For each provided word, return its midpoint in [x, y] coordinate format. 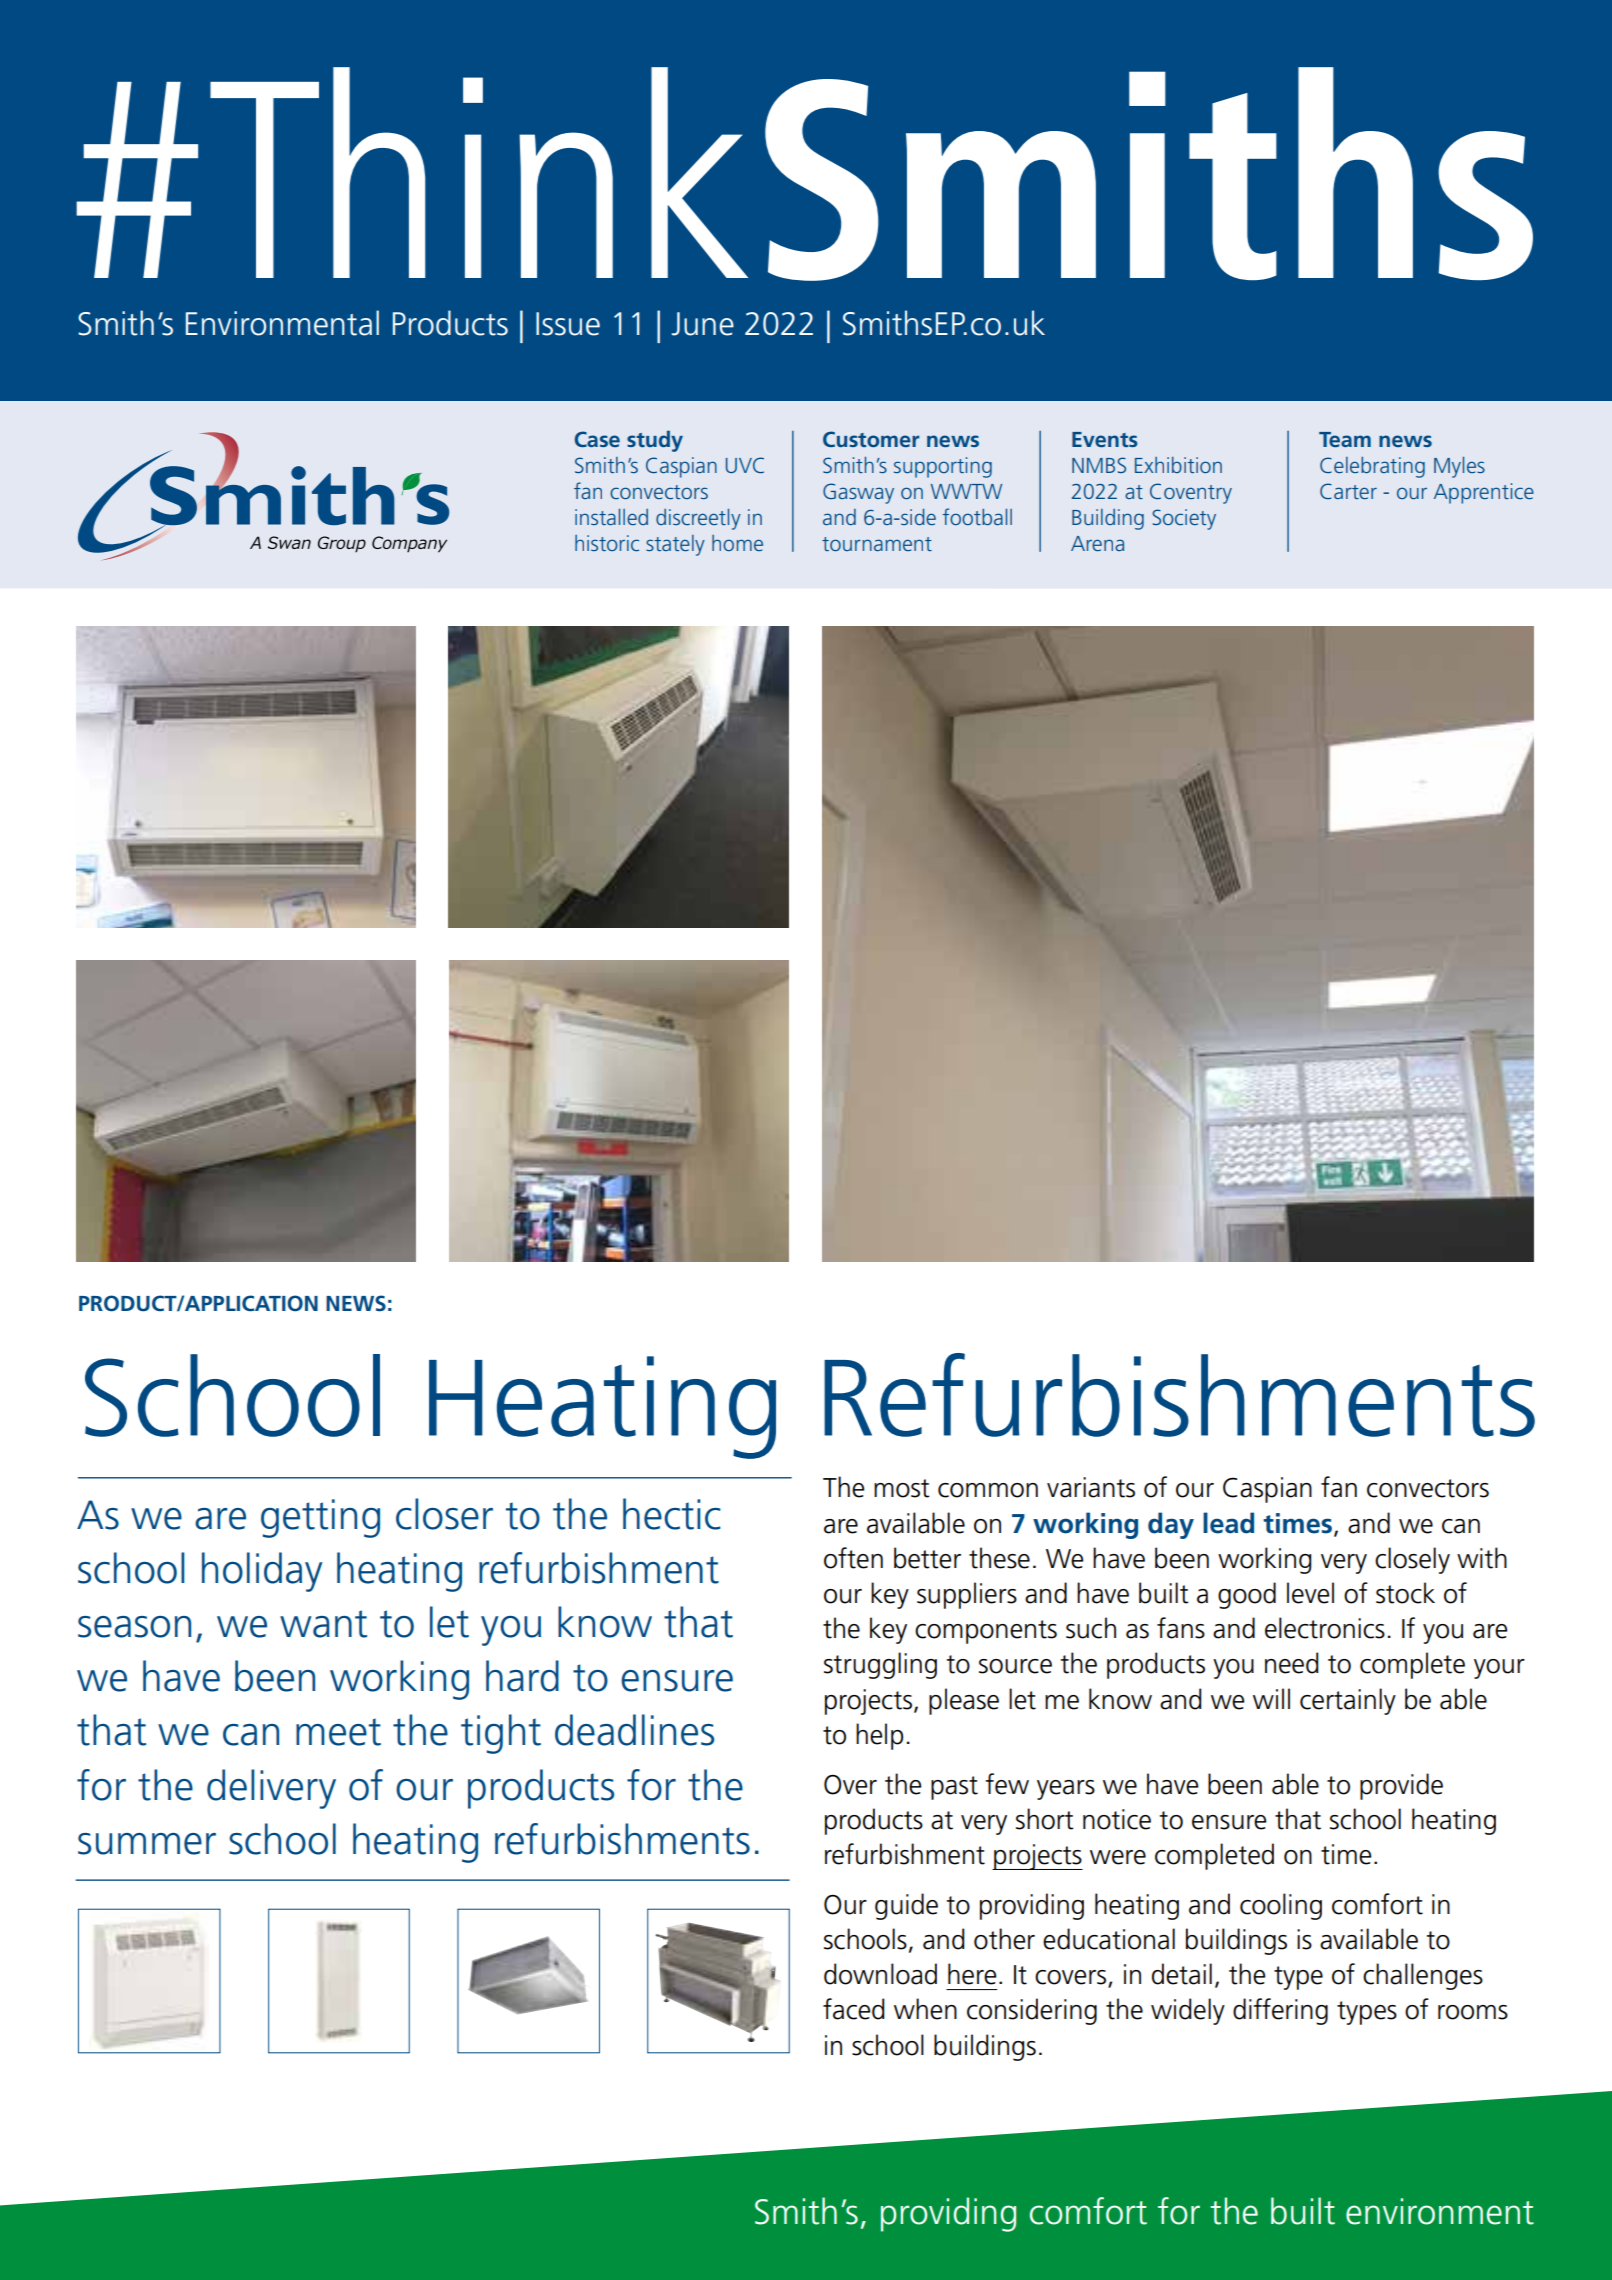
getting [320, 1518]
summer [147, 1844]
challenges [1423, 1976]
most [902, 1488]
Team [1345, 439]
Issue [568, 324]
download [880, 1974]
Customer [871, 439]
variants [1091, 1487]
